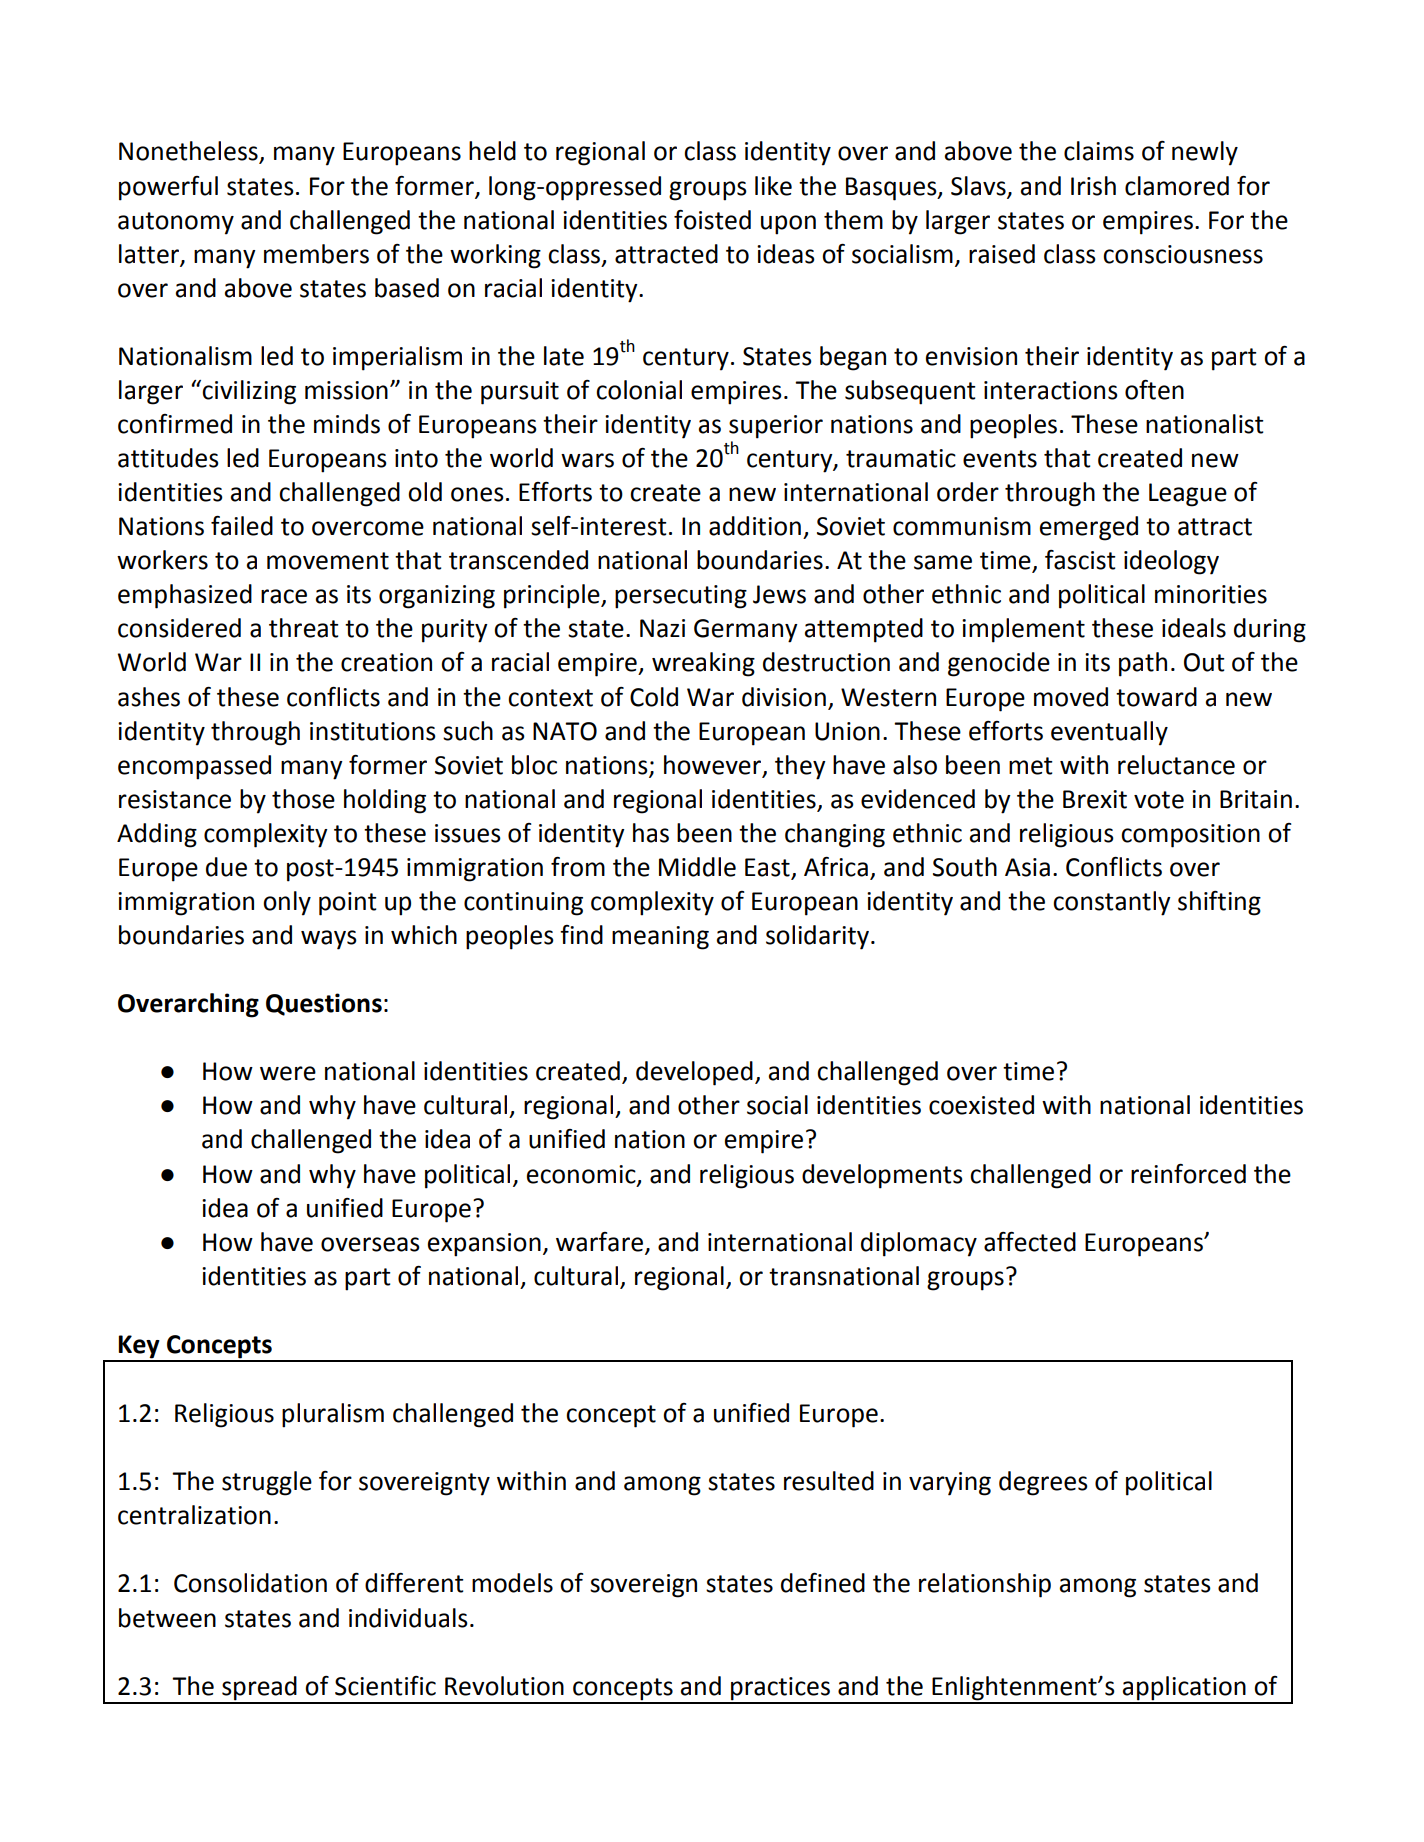  I want to click on meaning, so click(660, 938).
